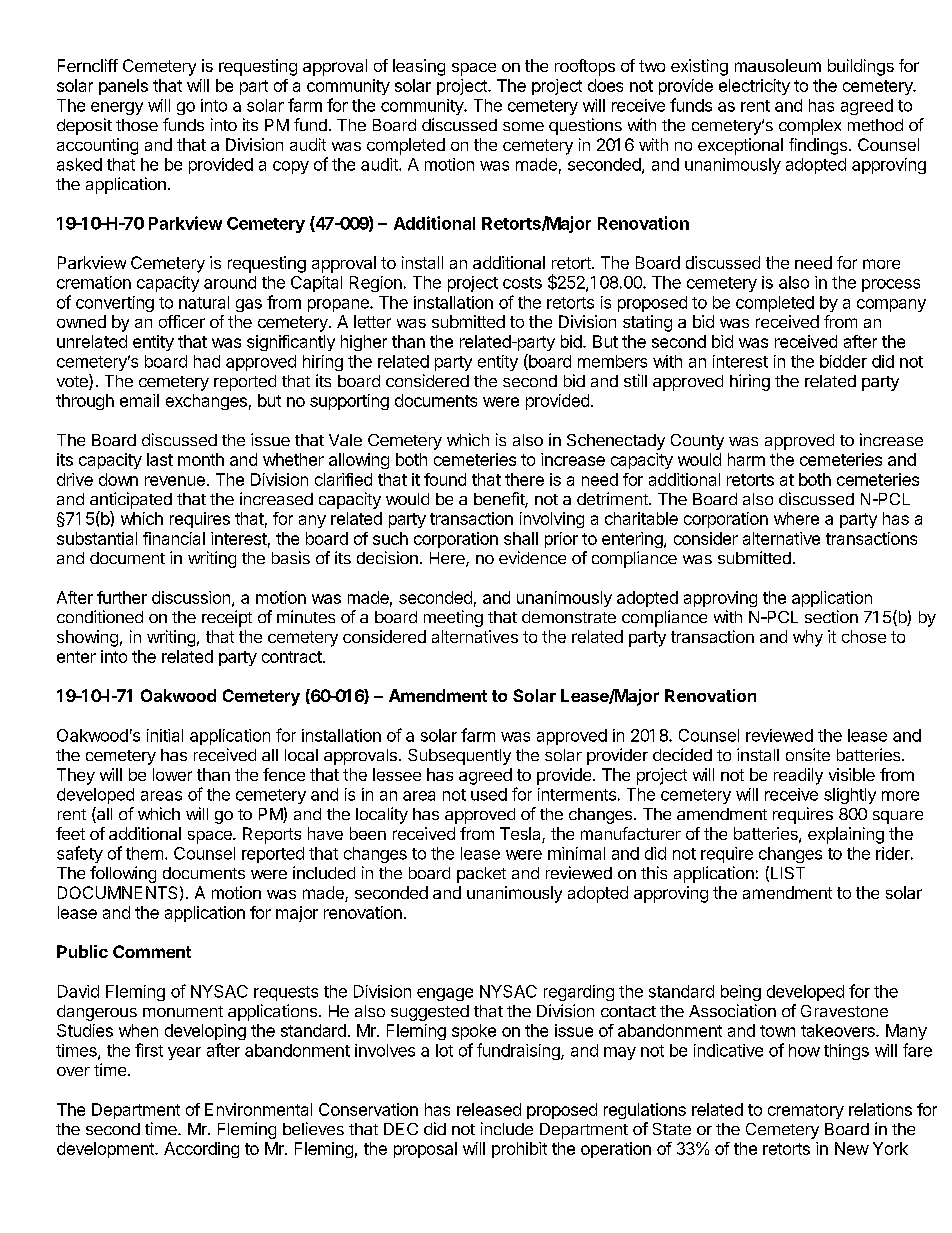 The height and width of the screenshot is (1233, 952). Describe the element at coordinates (201, 1150) in the screenshot. I see `According` at that location.
